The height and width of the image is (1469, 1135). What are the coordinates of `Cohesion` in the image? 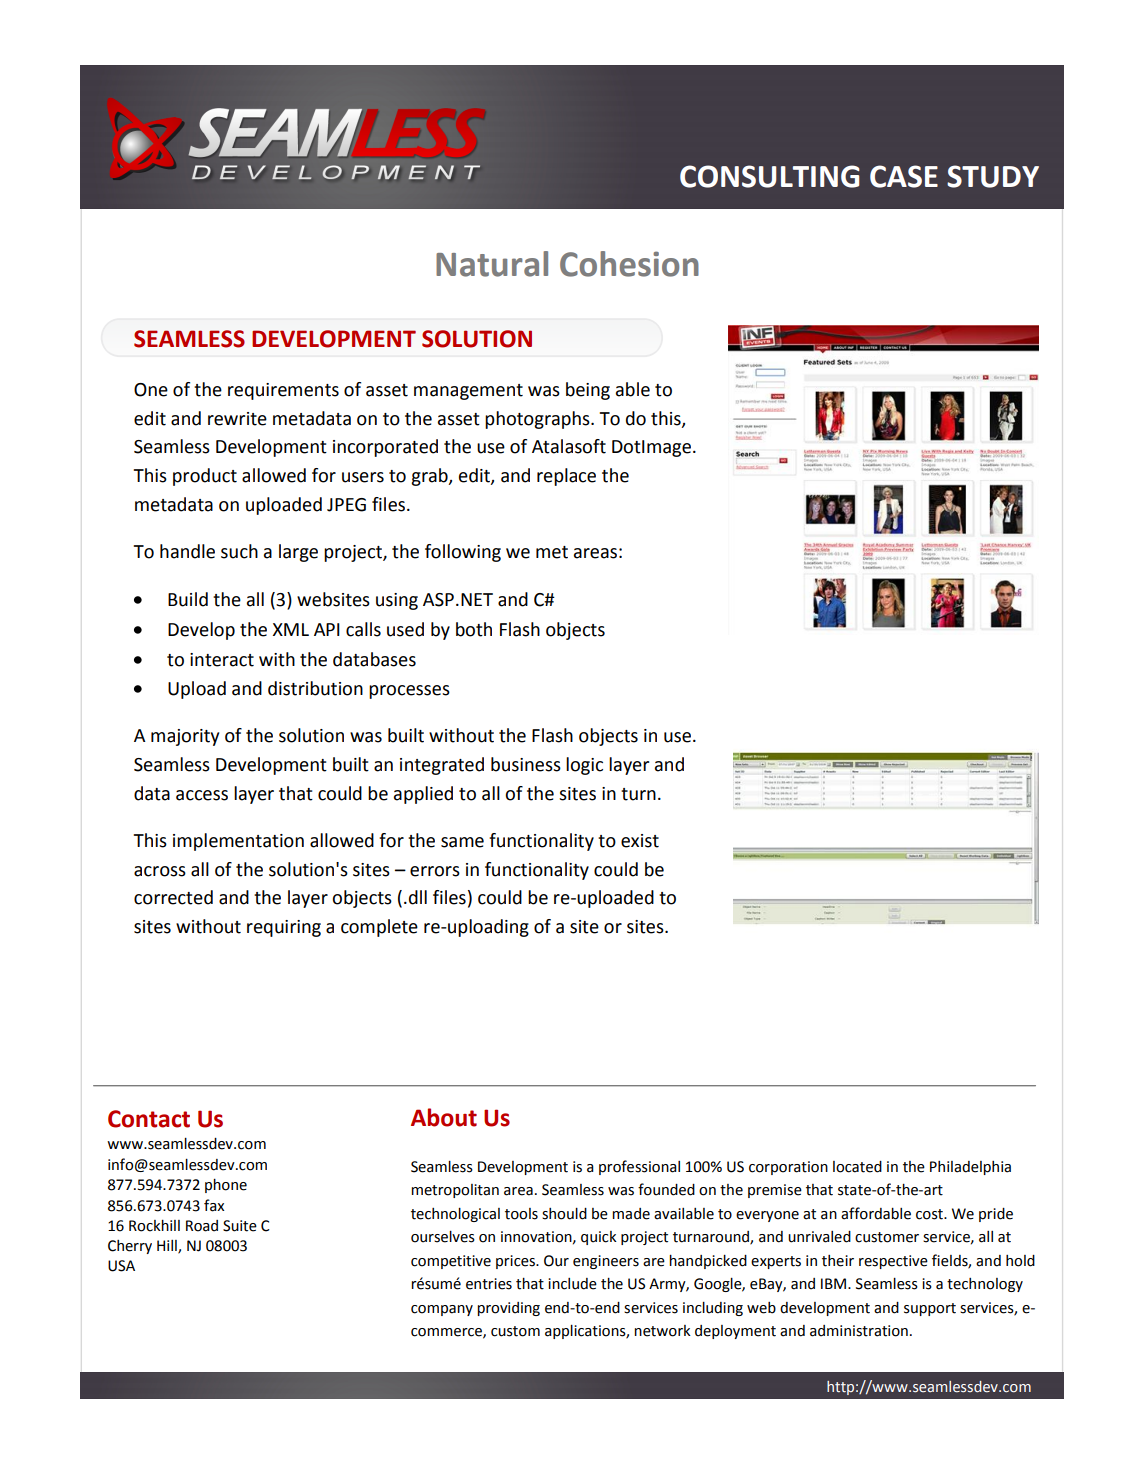 It's located at (629, 264).
